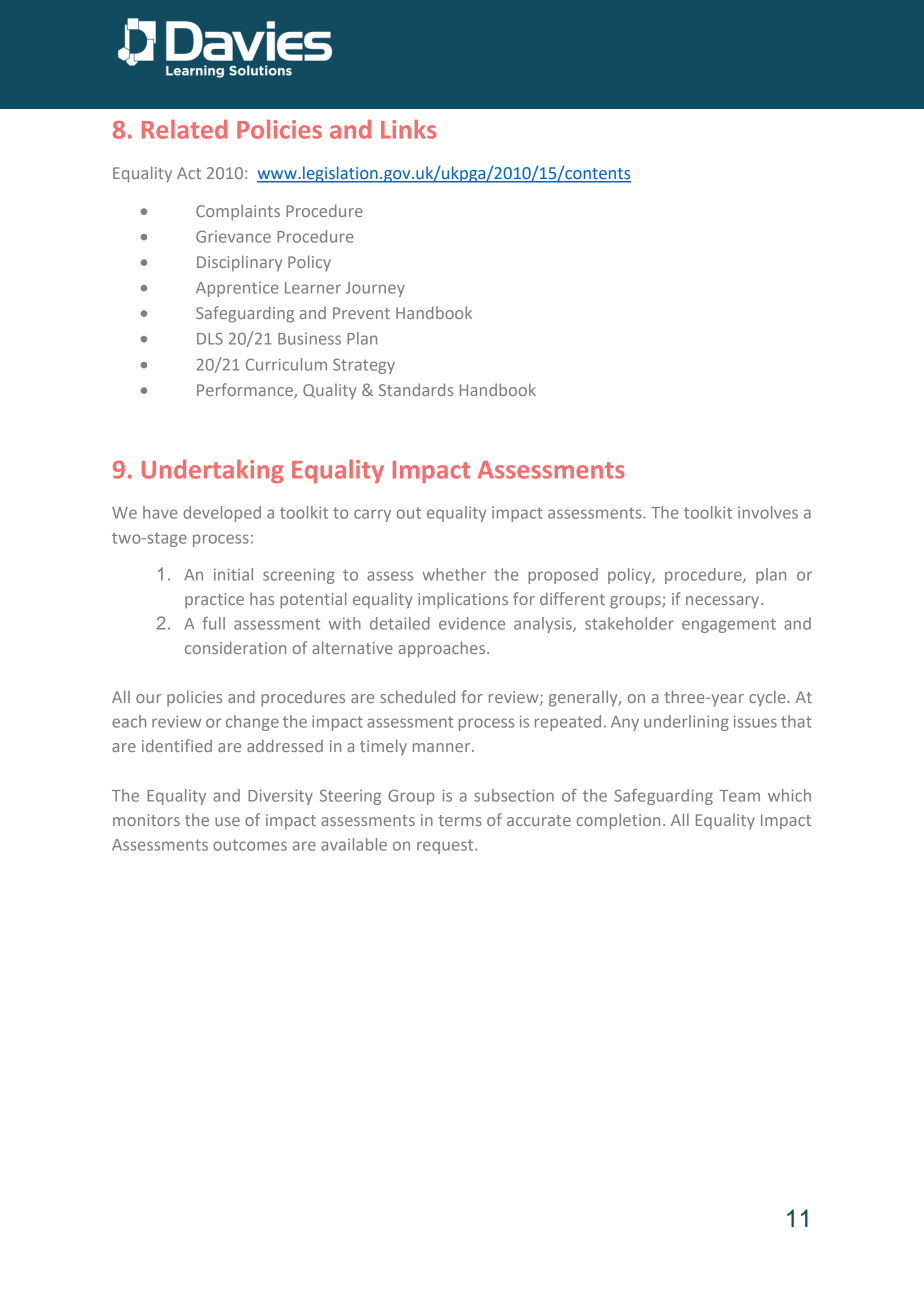 The image size is (924, 1308). I want to click on use, so click(227, 821).
